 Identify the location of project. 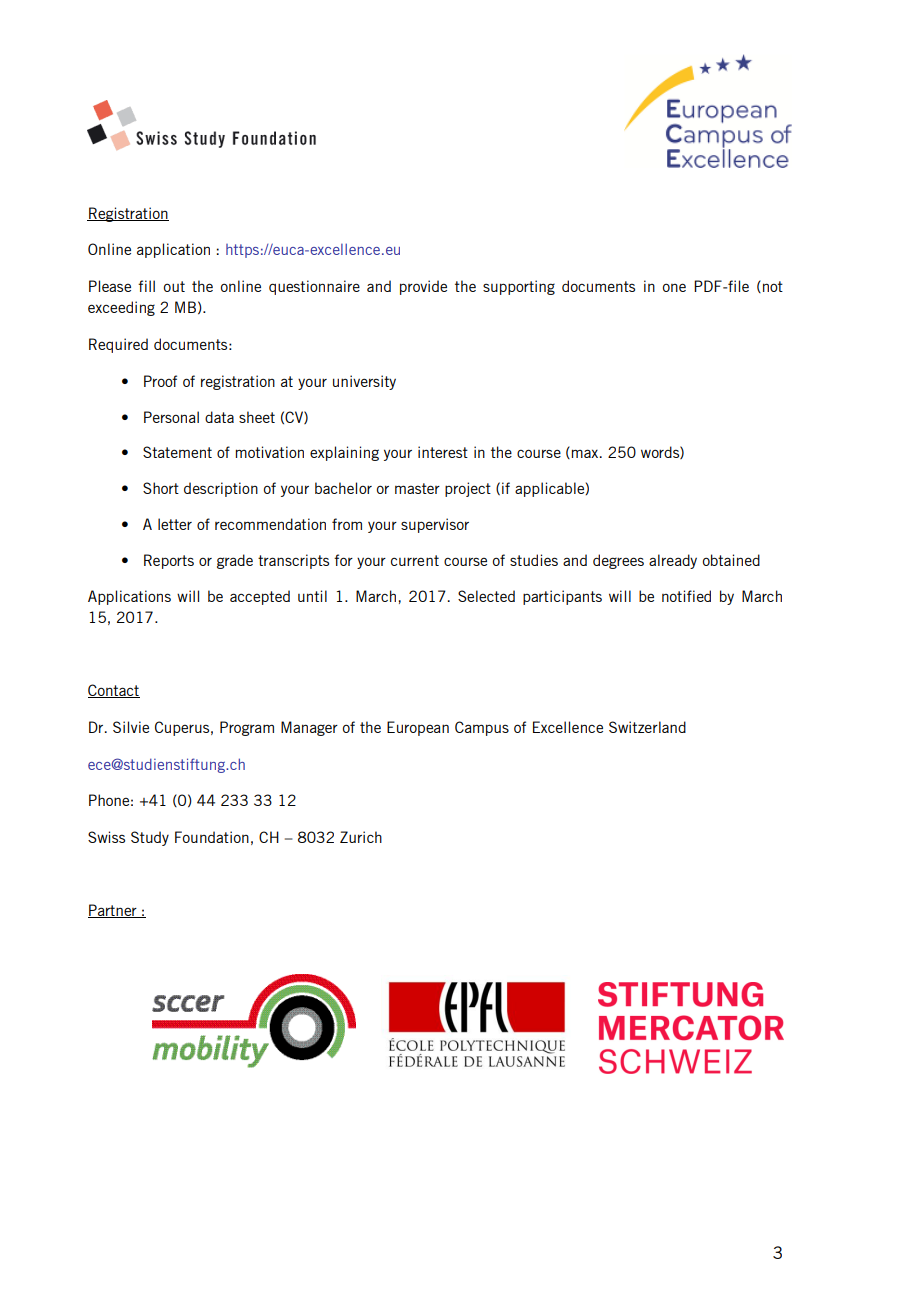
(468, 489).
